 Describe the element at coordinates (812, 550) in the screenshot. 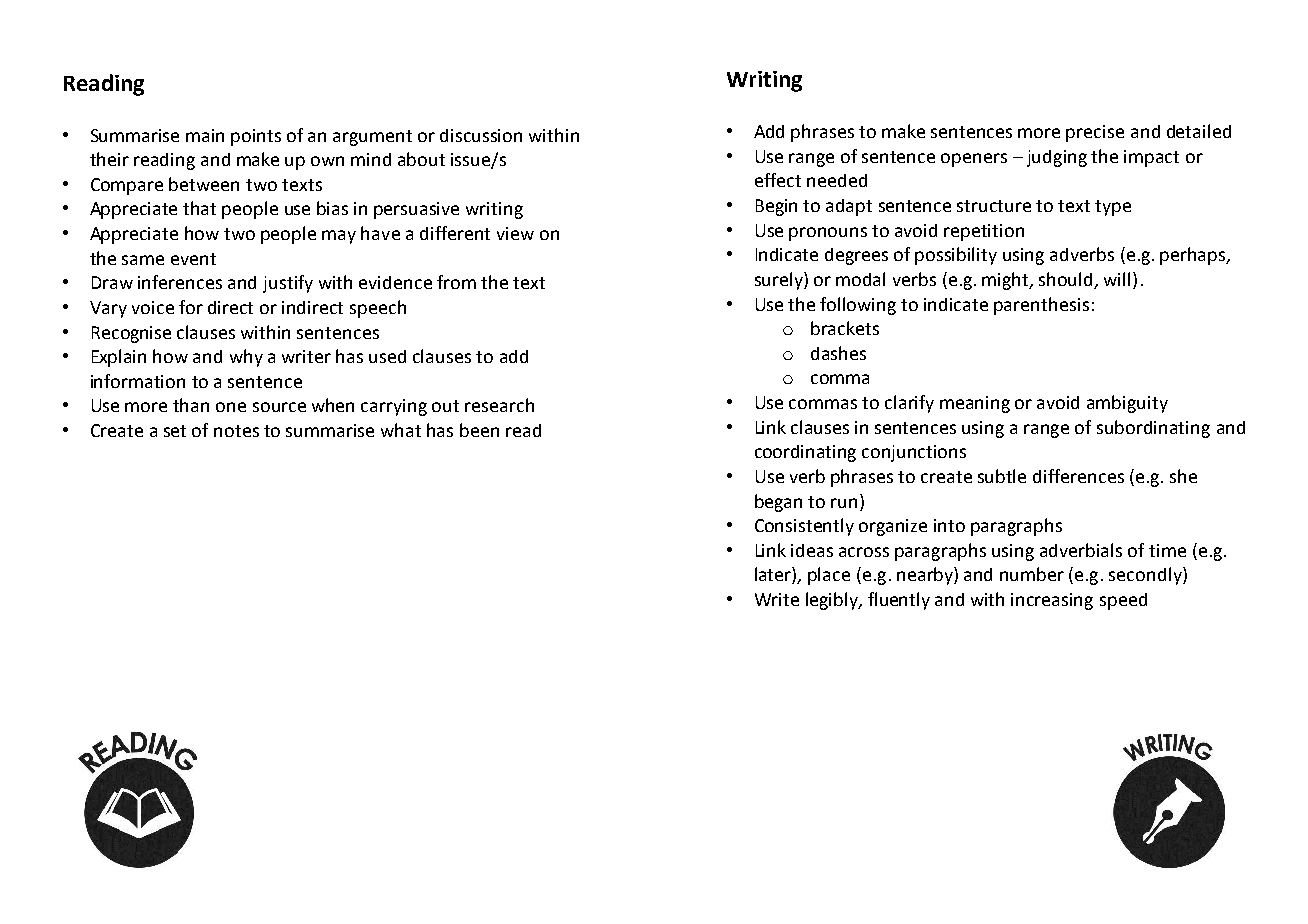

I see `ideas` at that location.
